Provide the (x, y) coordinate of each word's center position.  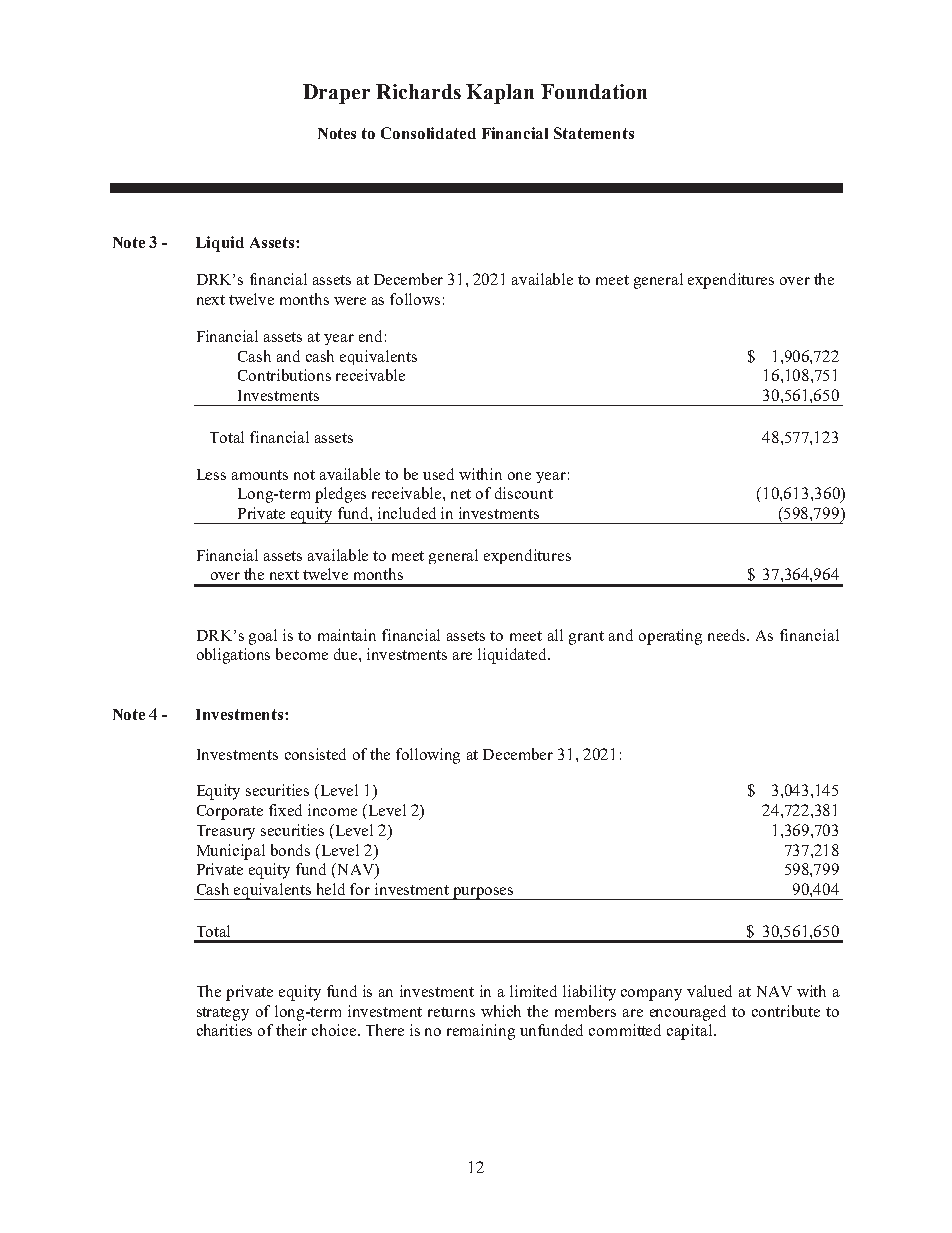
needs (728, 635)
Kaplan (500, 94)
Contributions (284, 375)
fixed (285, 810)
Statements (594, 133)
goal (263, 637)
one (519, 476)
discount (524, 493)
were (350, 301)
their (291, 1030)
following (428, 756)
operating (670, 637)
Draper (336, 94)
